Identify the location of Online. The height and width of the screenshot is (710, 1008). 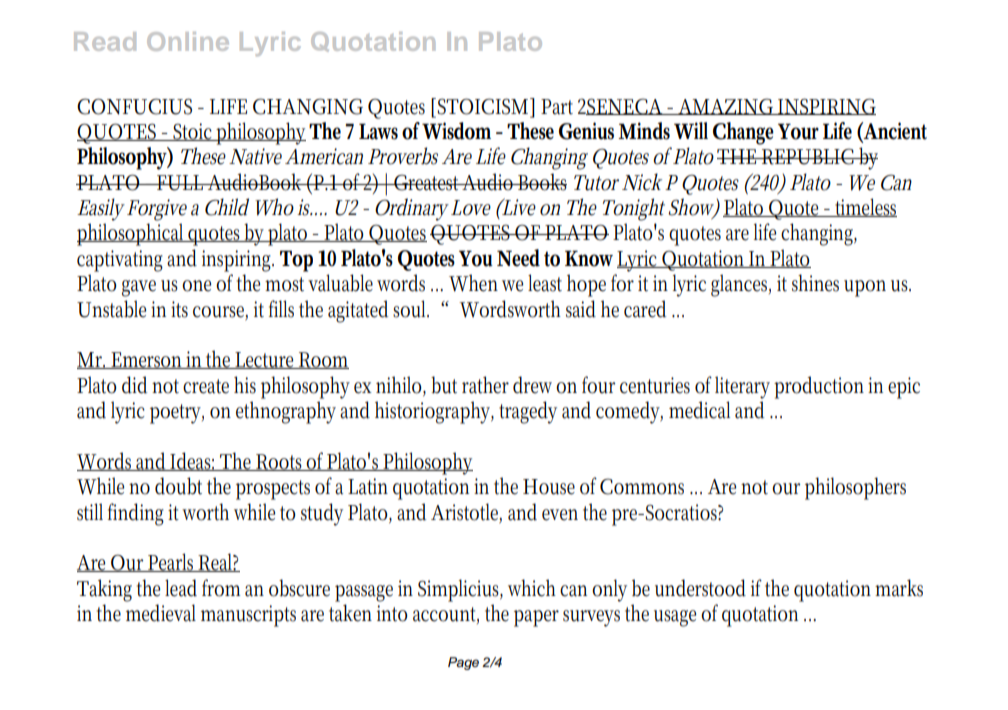
(188, 41).
